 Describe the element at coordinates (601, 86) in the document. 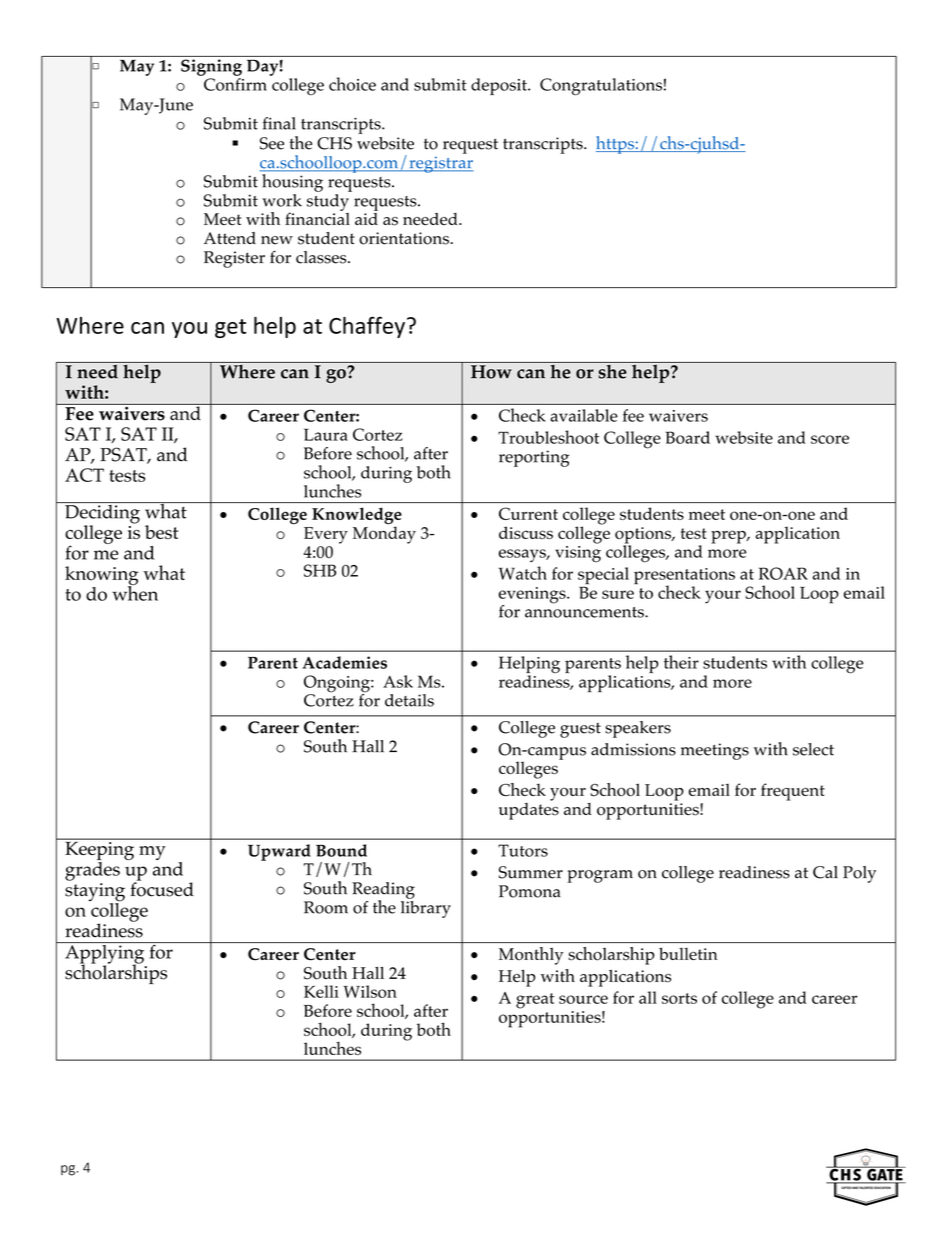

I see `Congratulations` at that location.
